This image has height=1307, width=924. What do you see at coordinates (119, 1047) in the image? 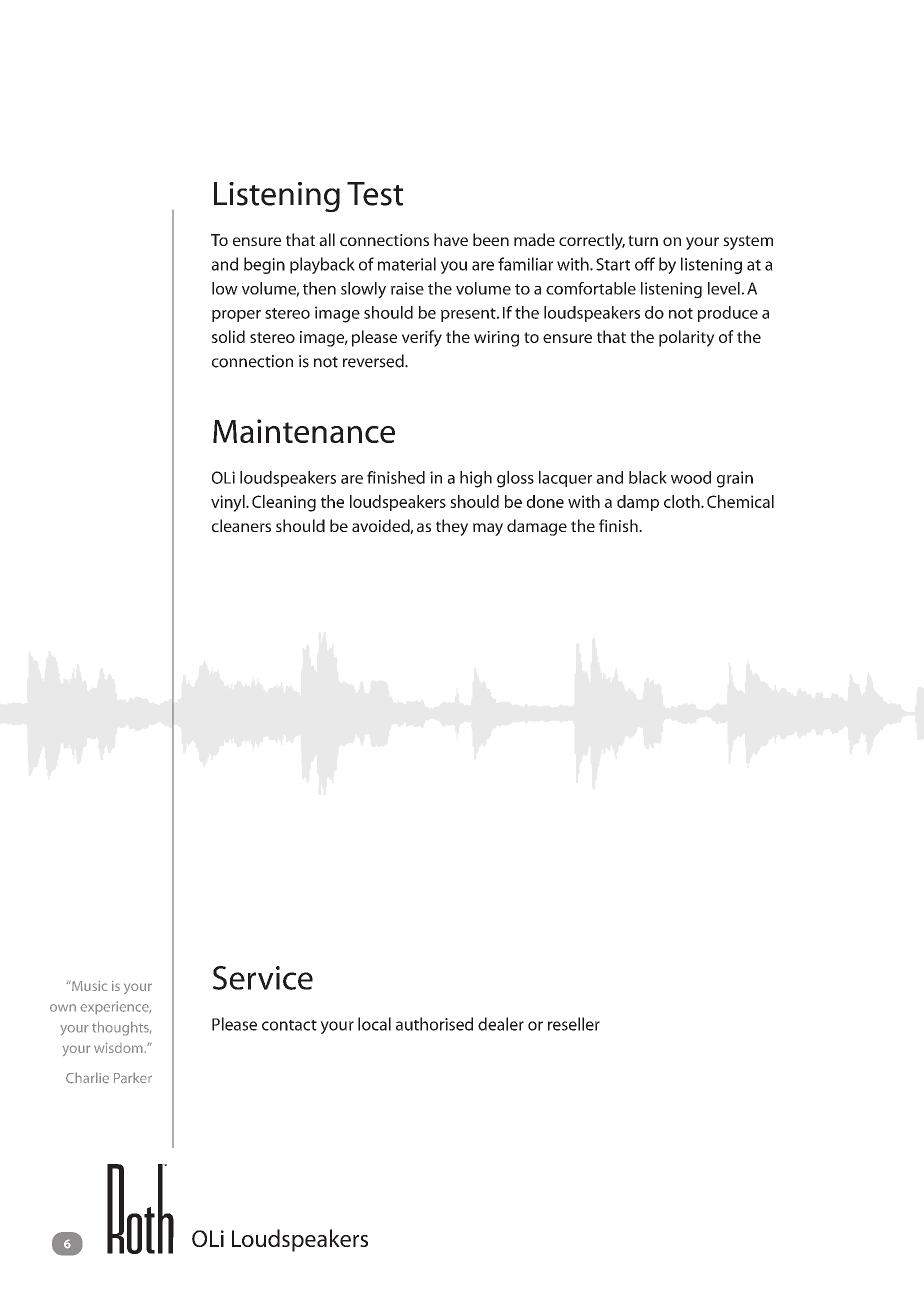
I see `wisdom` at bounding box center [119, 1047].
